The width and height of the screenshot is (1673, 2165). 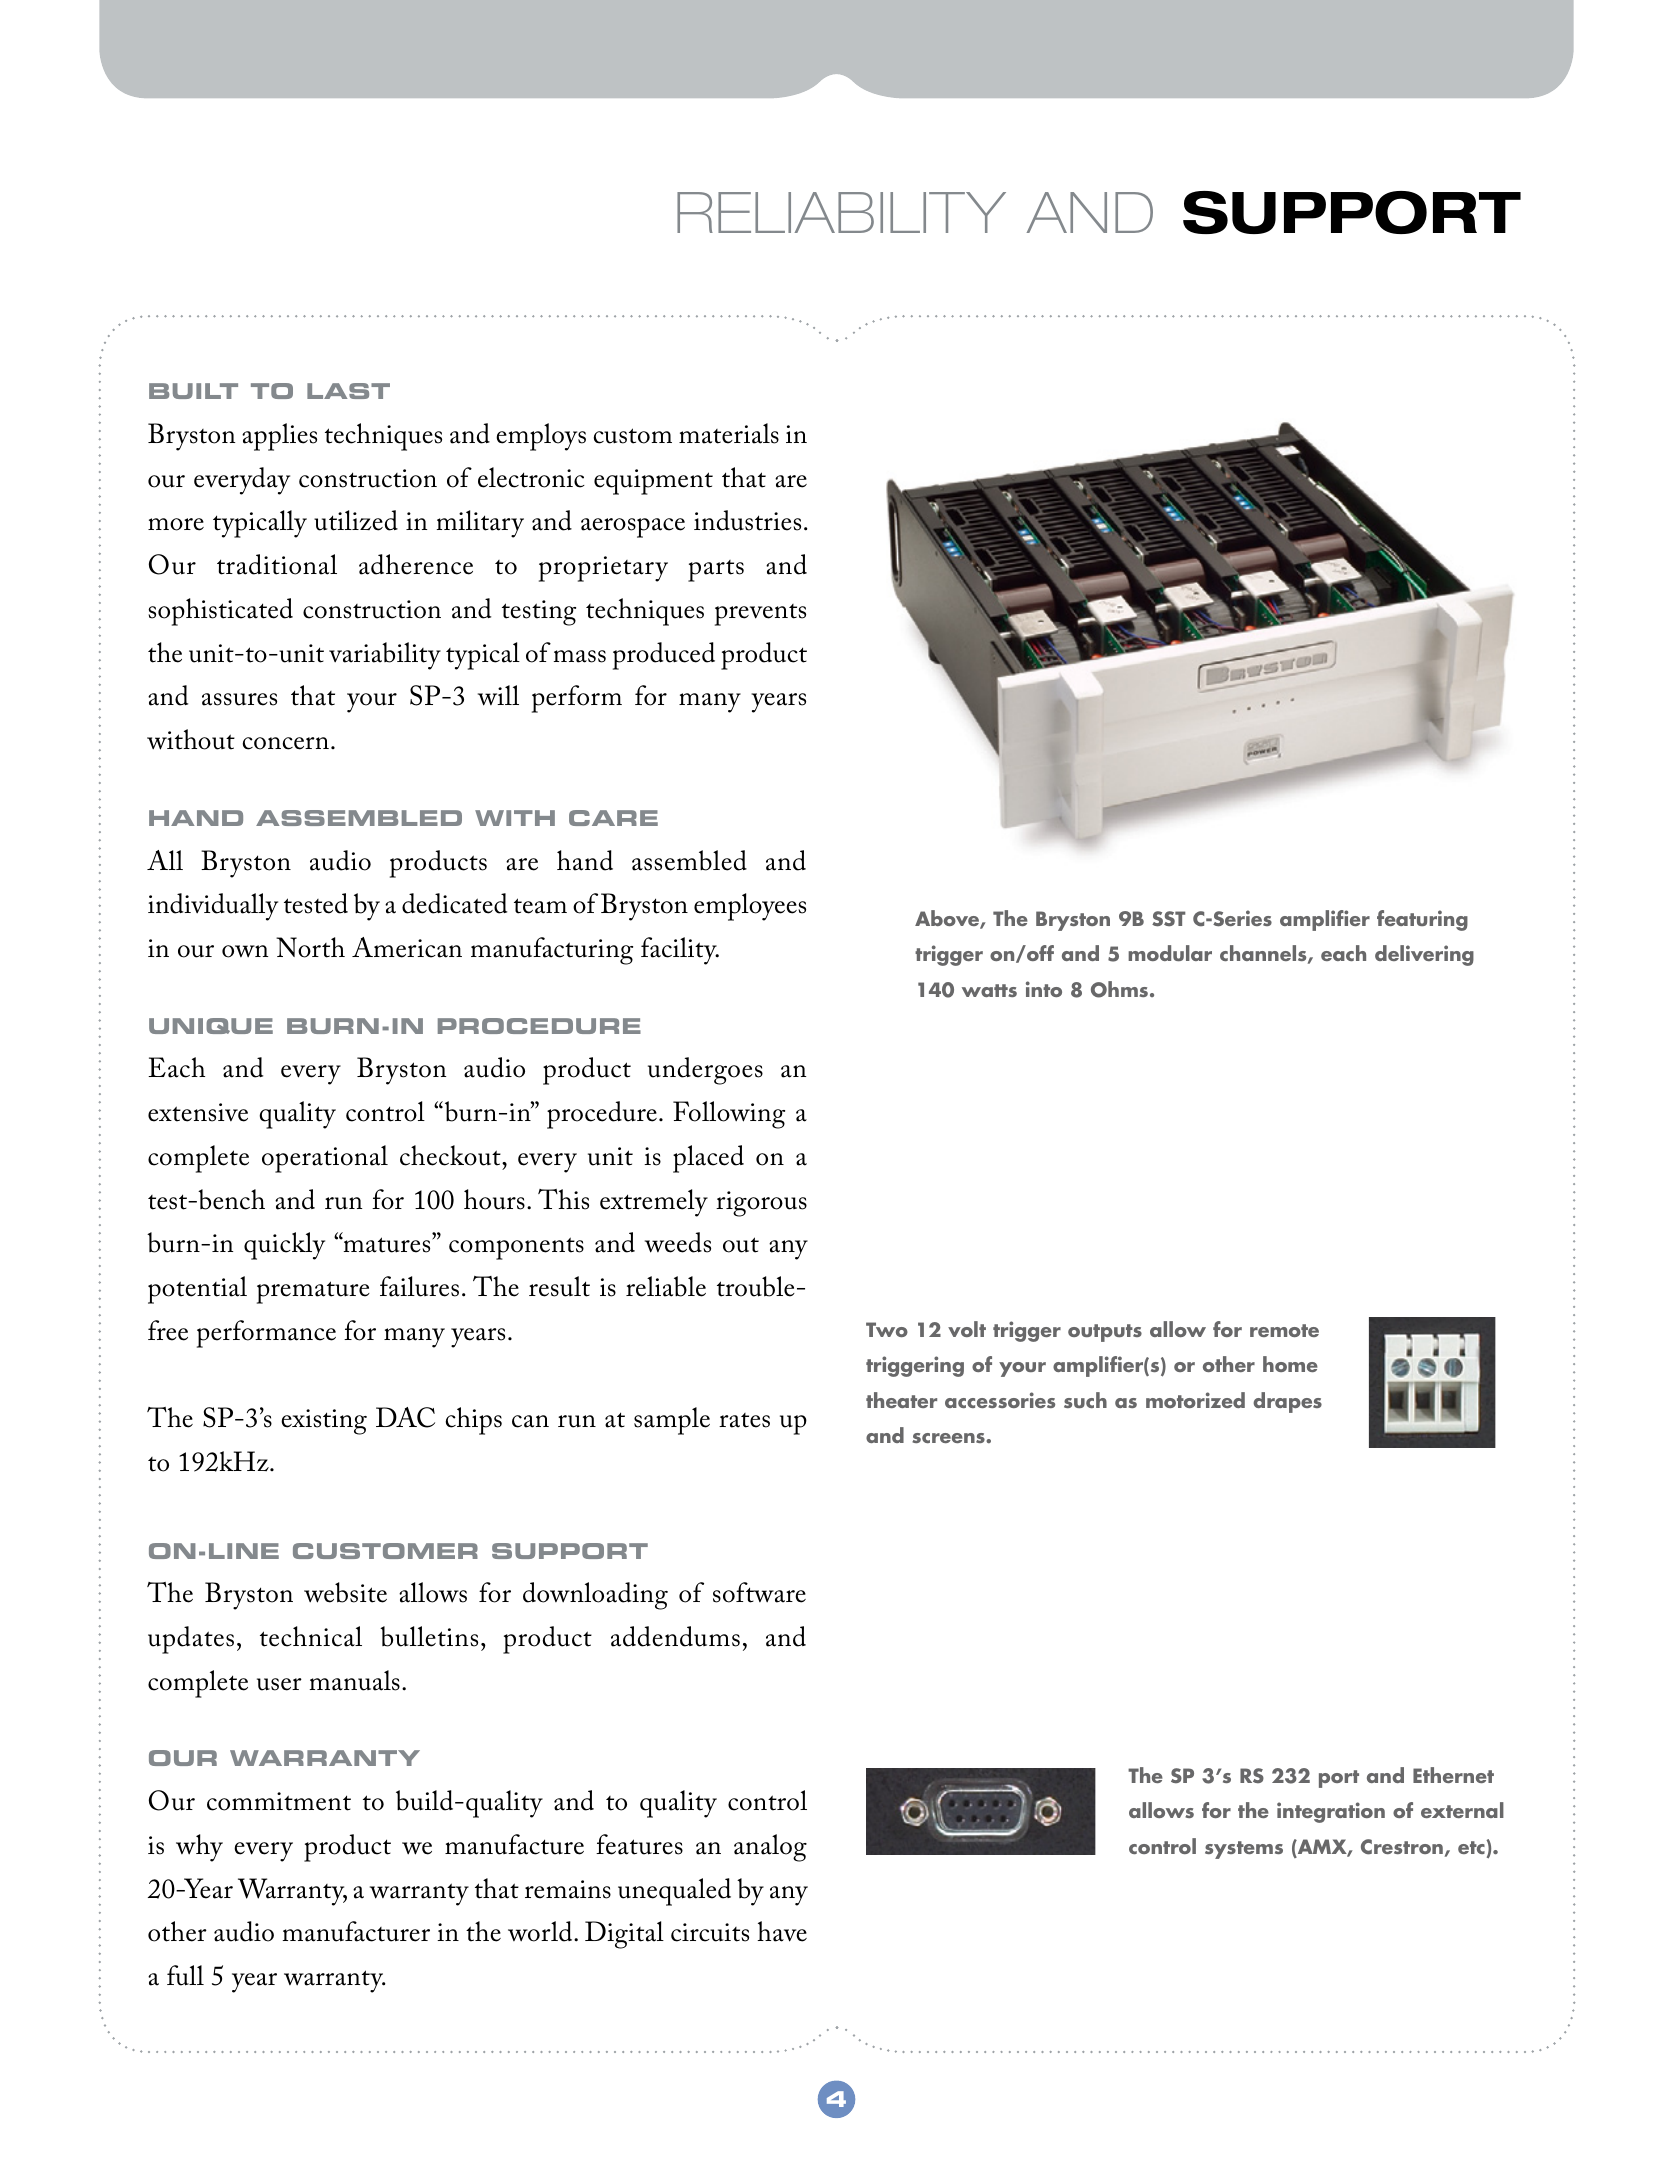 I want to click on have, so click(x=782, y=1931).
